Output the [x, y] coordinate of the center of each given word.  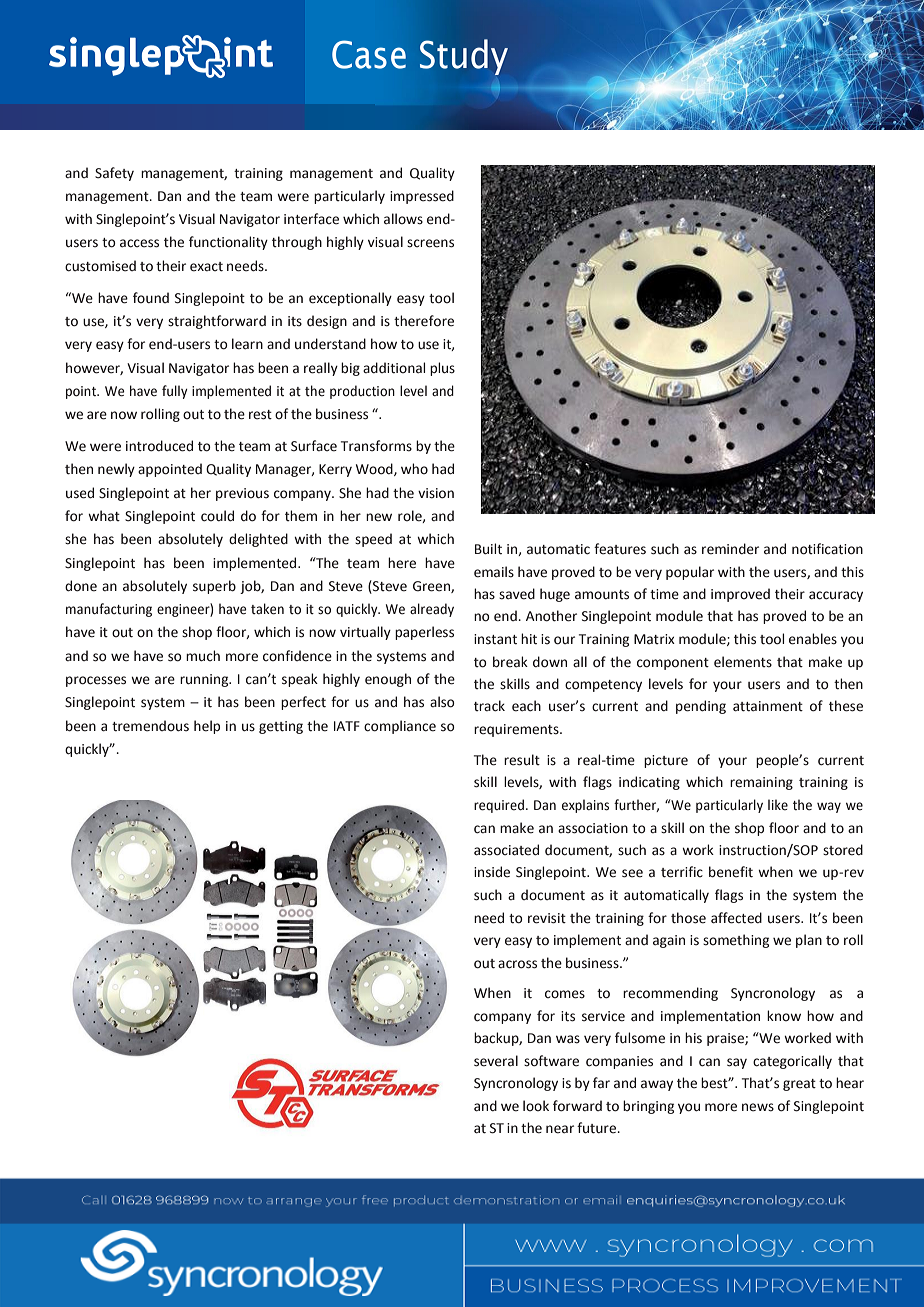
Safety [114, 174]
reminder [730, 549]
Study [464, 57]
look [536, 1105]
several [496, 1061]
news [758, 1107]
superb [214, 587]
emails [494, 572]
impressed [422, 197]
